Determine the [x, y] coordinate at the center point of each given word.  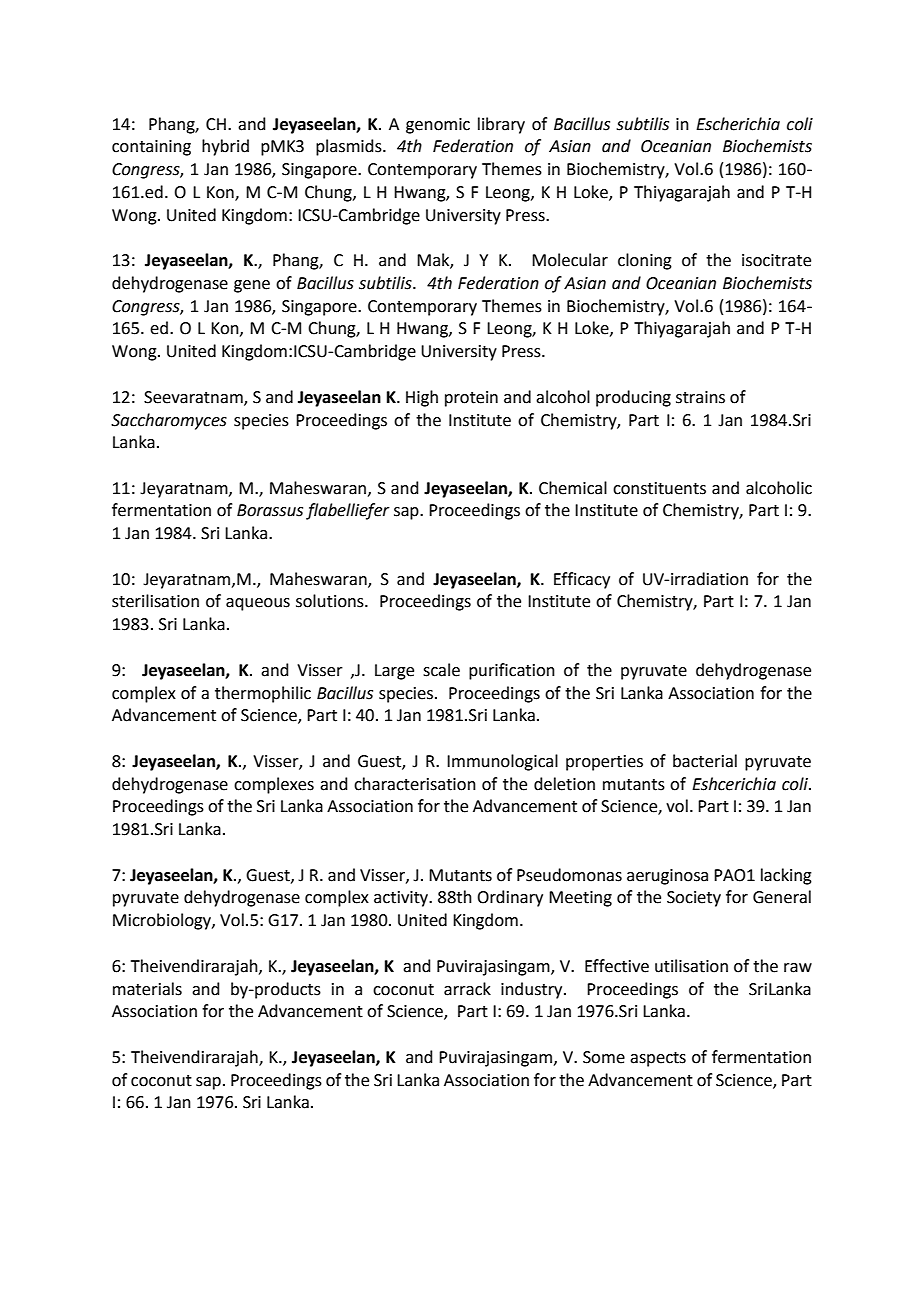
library [501, 125]
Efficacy [582, 580]
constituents [659, 488]
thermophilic [263, 694]
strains [700, 397]
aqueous [258, 604]
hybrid [225, 147]
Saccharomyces [169, 421]
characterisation [415, 784]
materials [147, 989]
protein [471, 399]
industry [533, 990]
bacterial [705, 761]
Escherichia [738, 124]
